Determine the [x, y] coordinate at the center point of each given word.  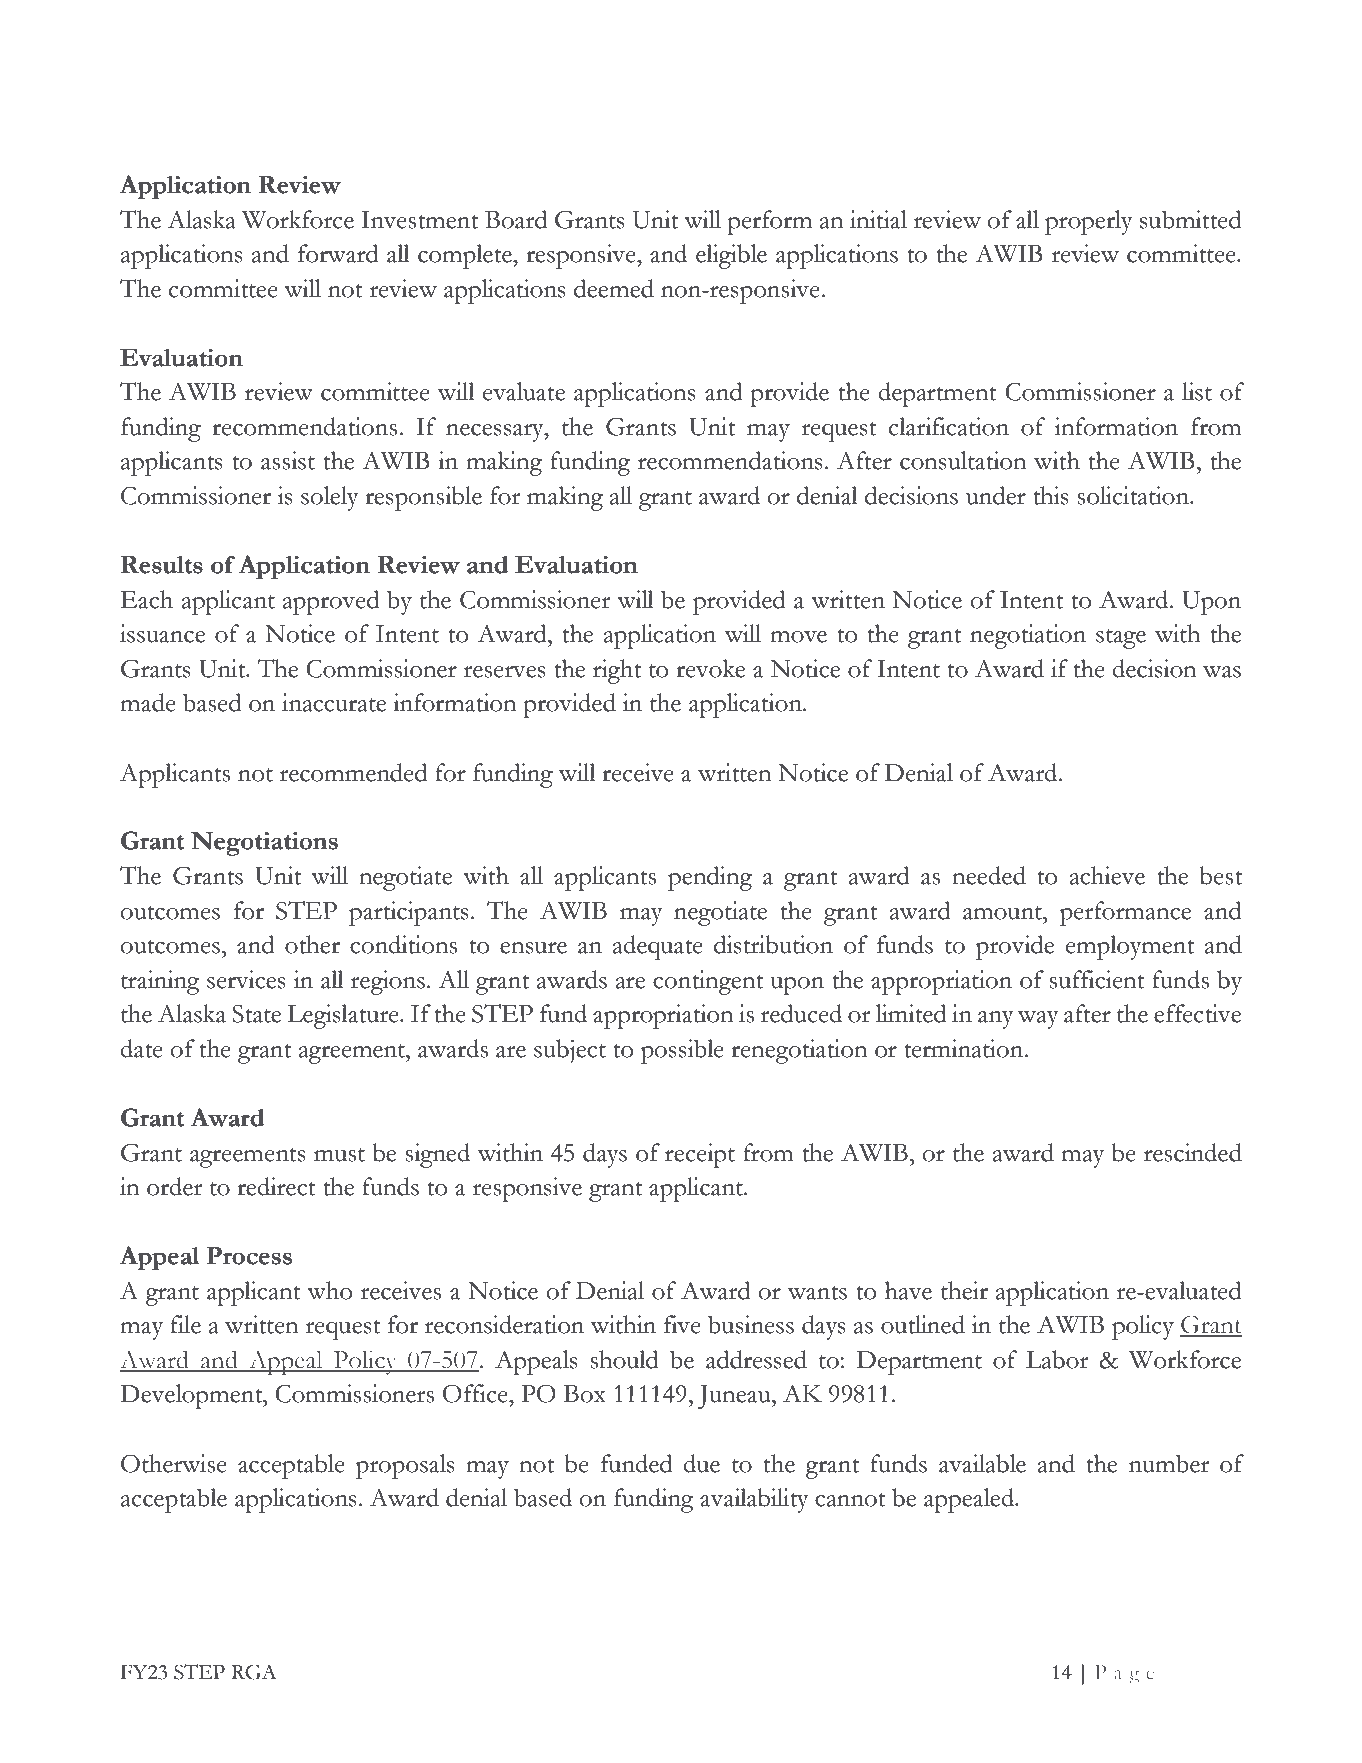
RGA [253, 1672]
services [246, 979]
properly [1089, 222]
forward [338, 253]
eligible [731, 256]
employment [1130, 947]
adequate [658, 947]
